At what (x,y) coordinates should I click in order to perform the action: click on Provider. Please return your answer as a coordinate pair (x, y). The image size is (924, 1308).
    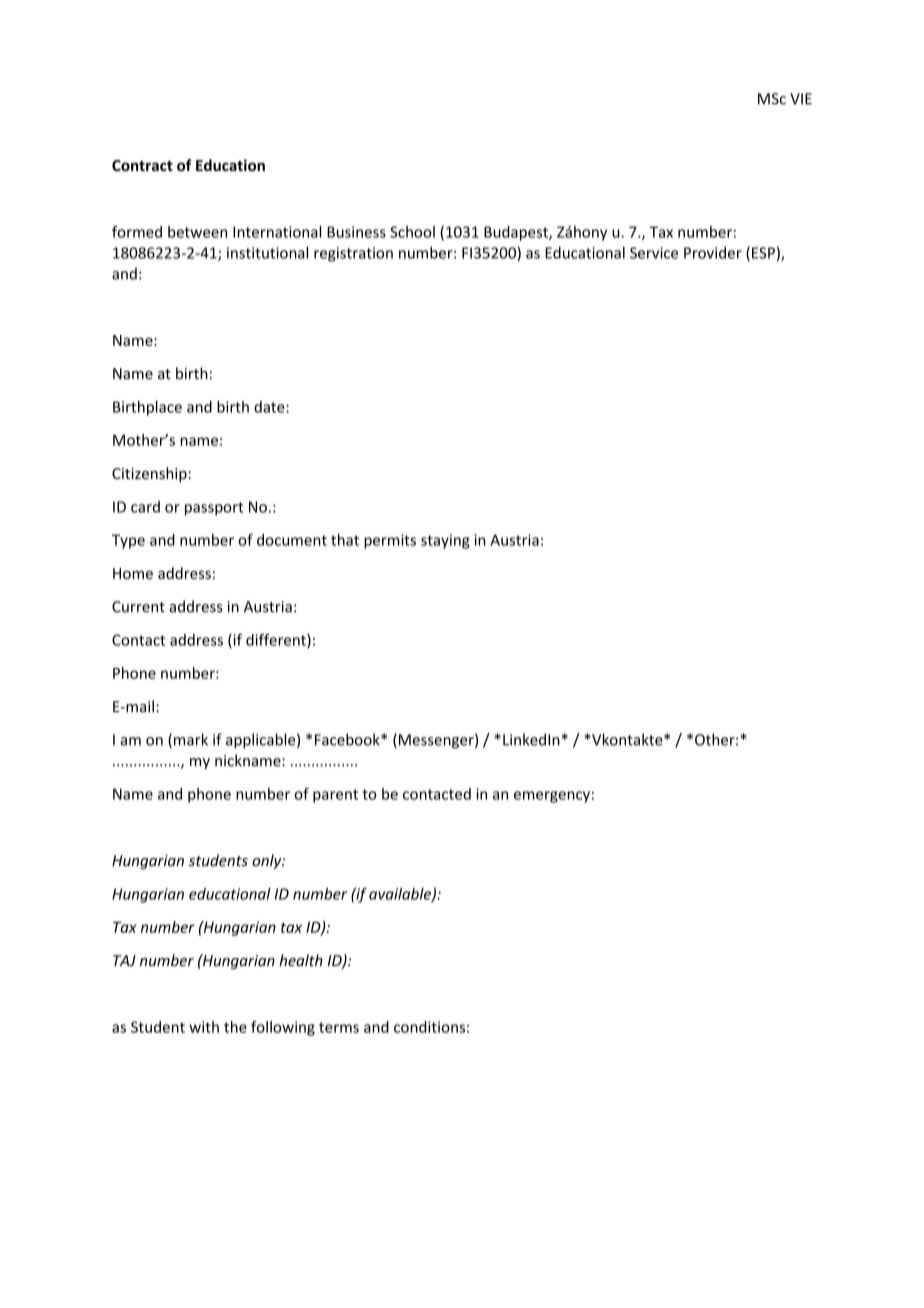
    Looking at the image, I should click on (713, 253).
